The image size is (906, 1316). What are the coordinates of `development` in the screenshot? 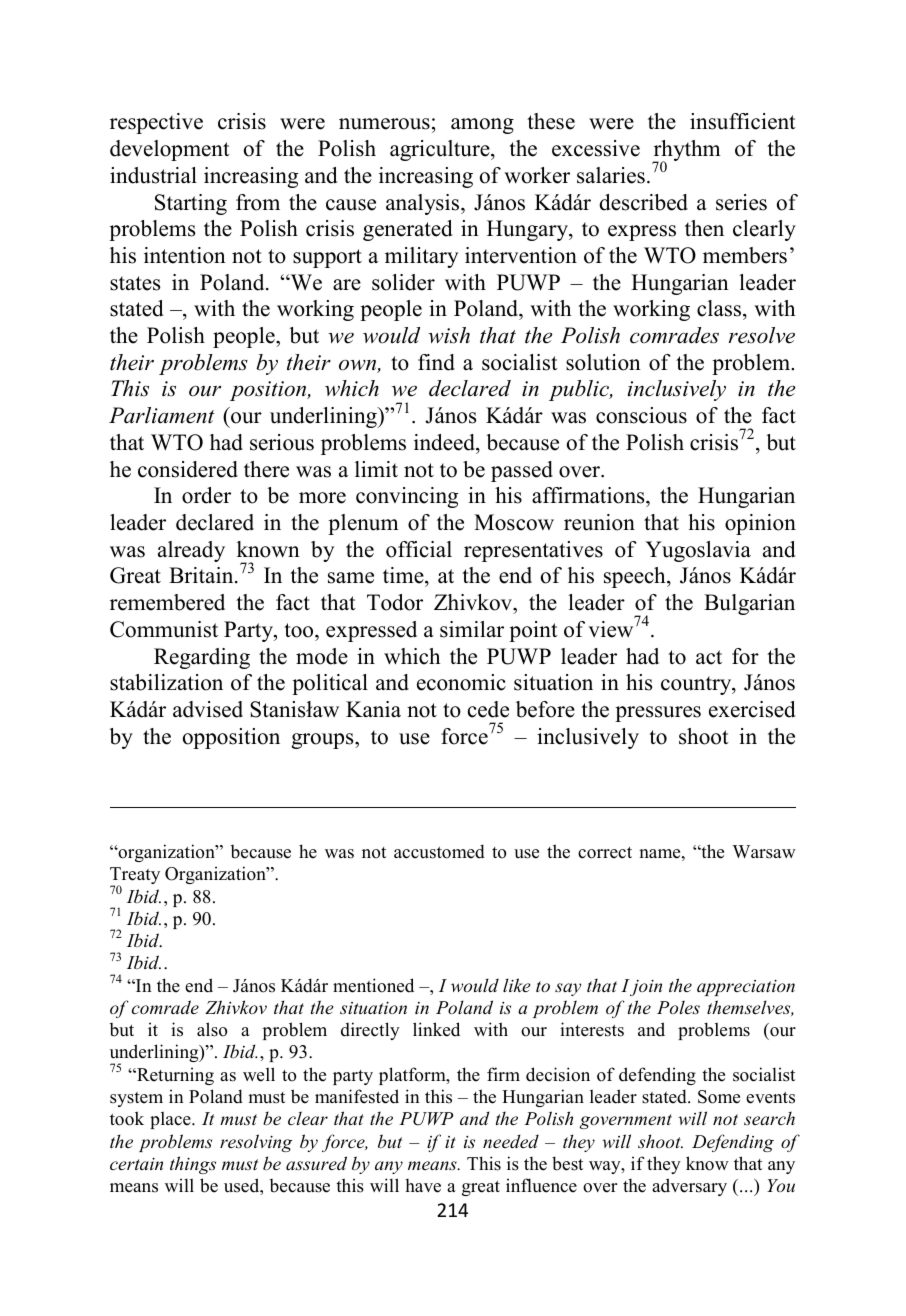 It's located at (170, 150).
